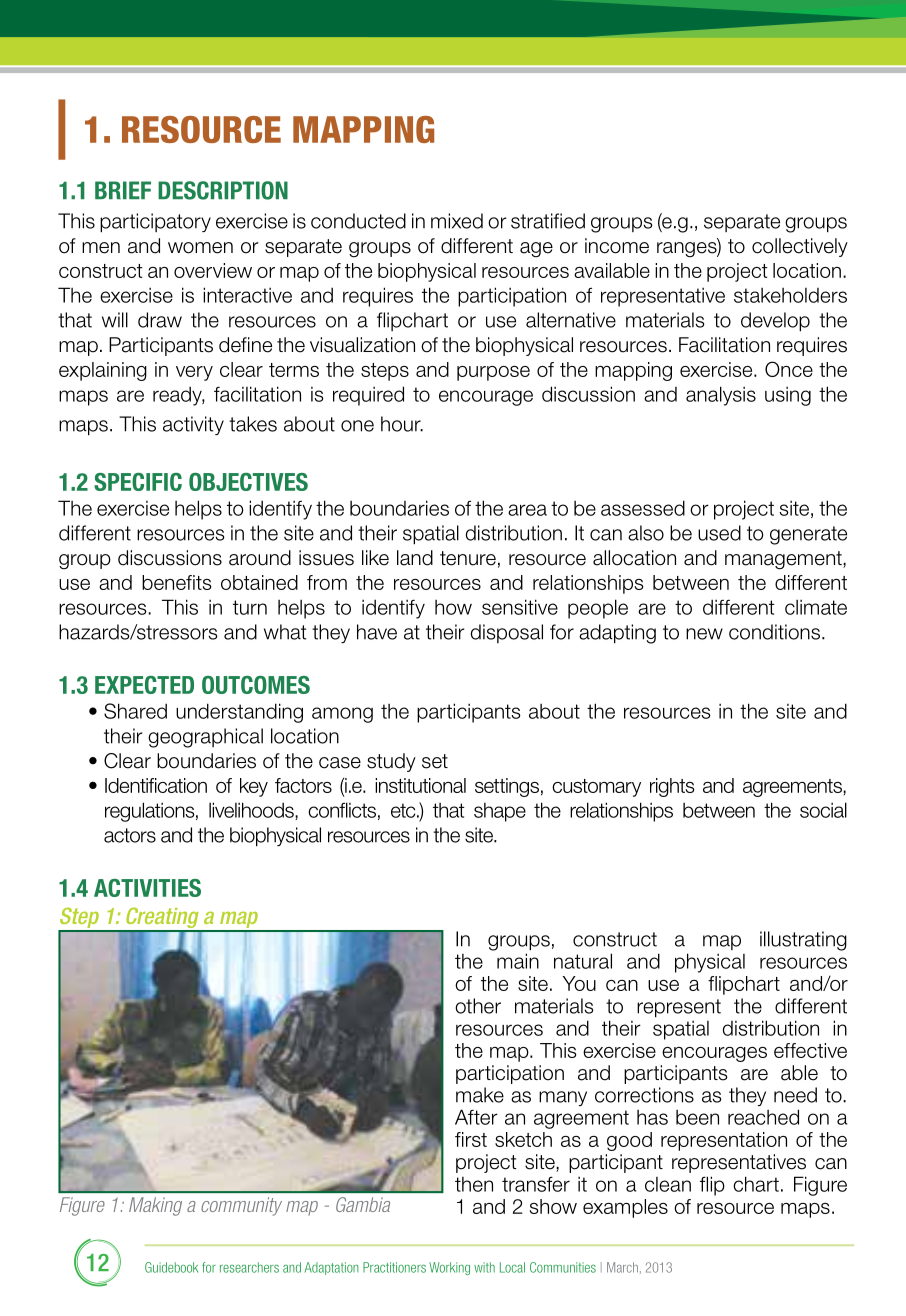 The height and width of the screenshot is (1316, 906). Describe the element at coordinates (719, 533) in the screenshot. I see `used` at that location.
